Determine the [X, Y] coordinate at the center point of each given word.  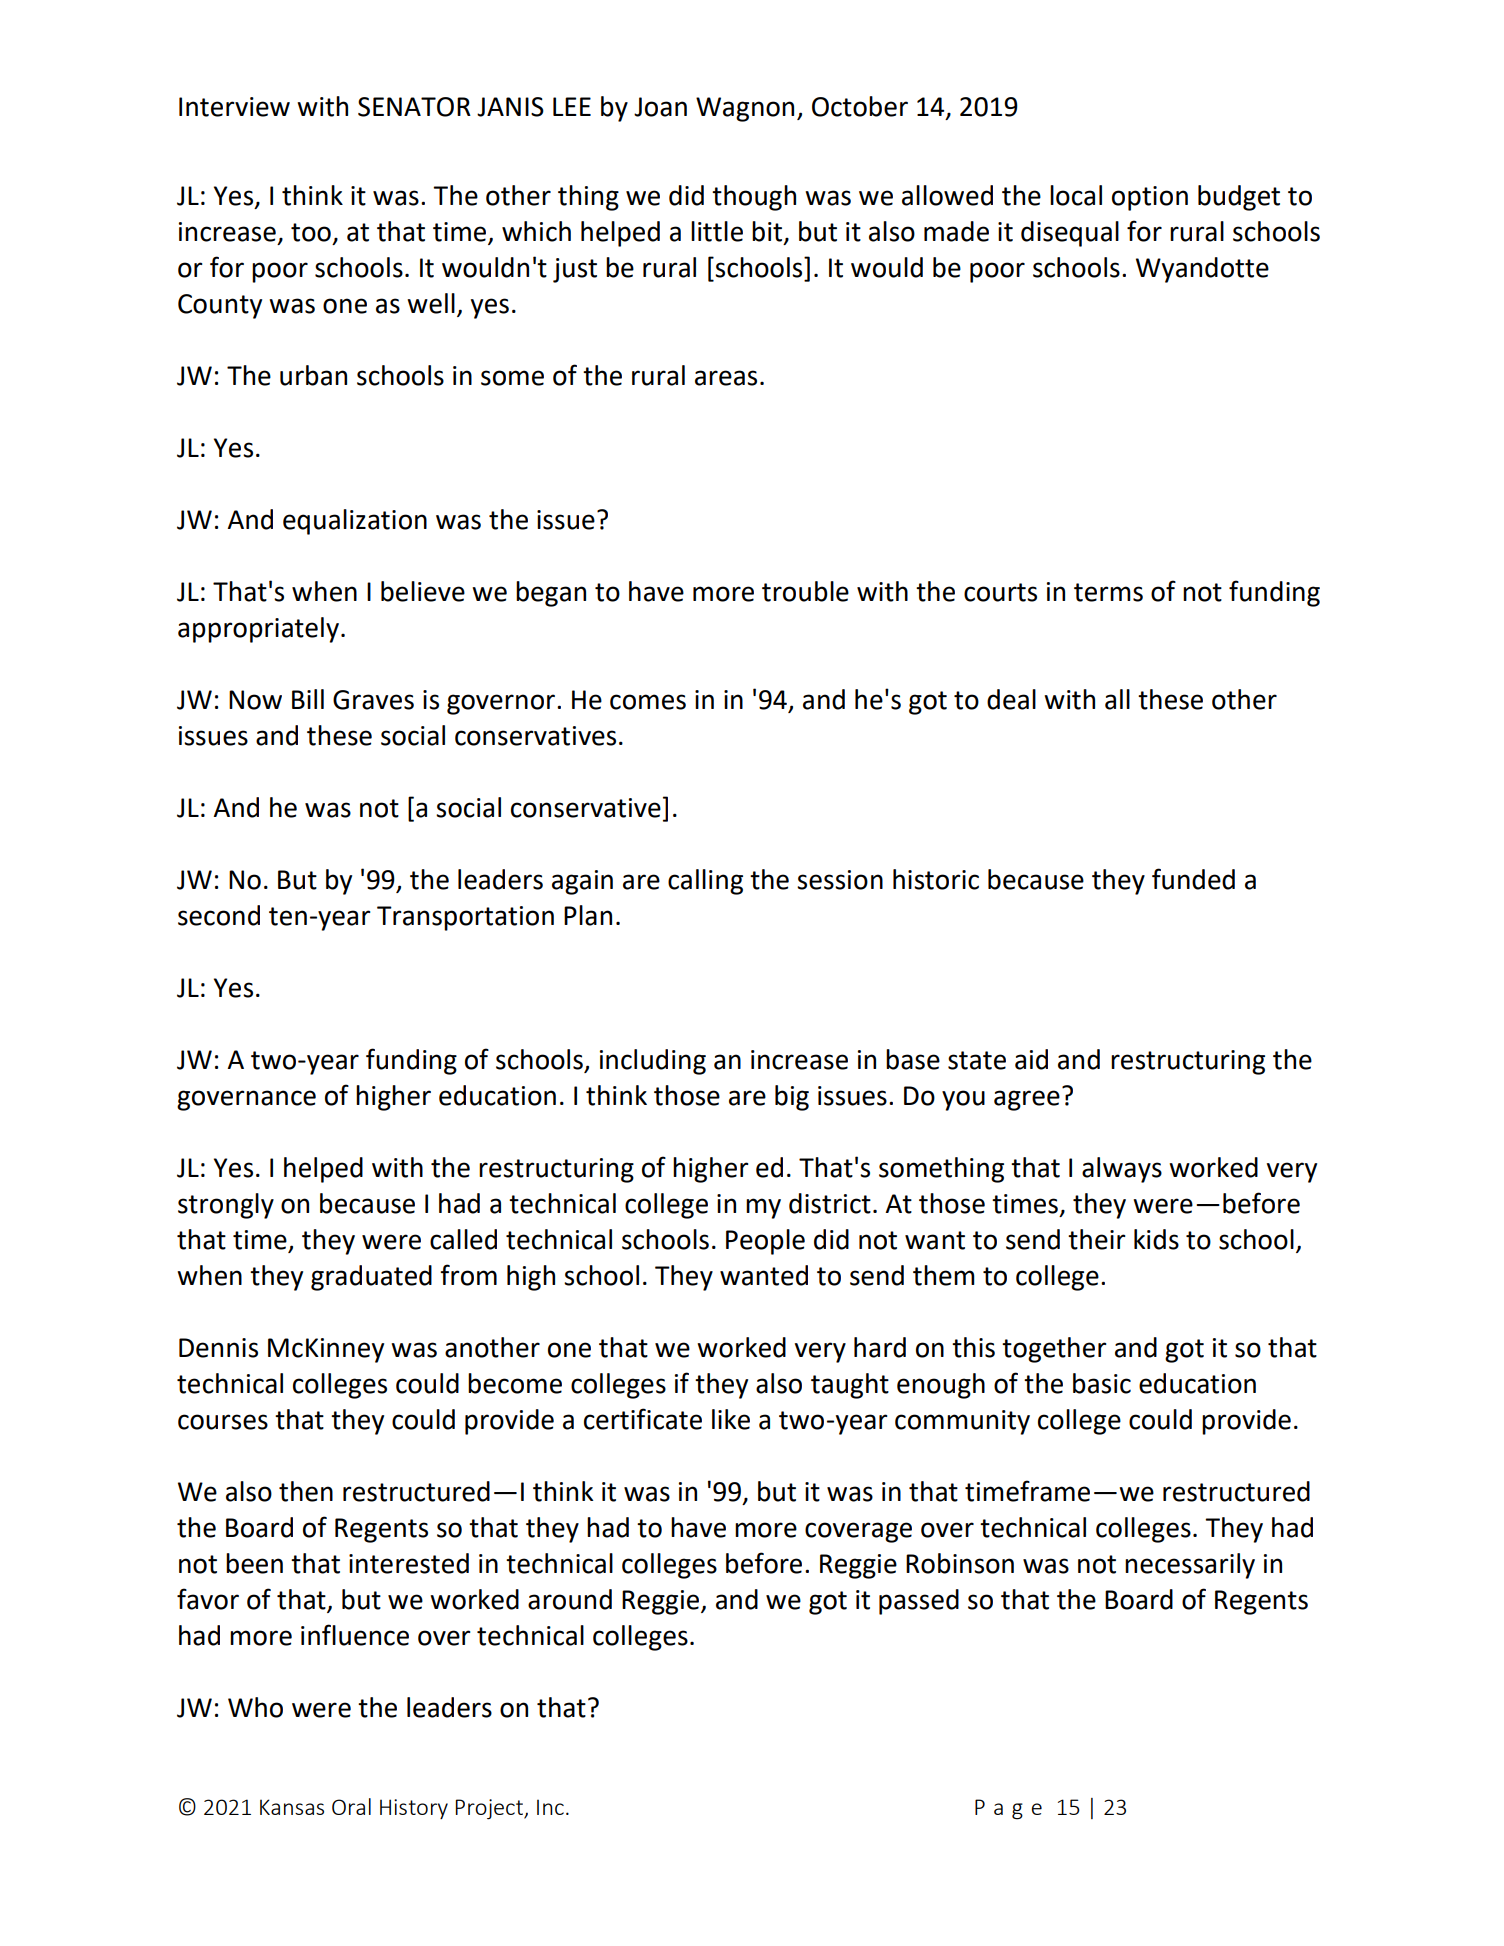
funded [1193, 879]
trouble [805, 591]
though [754, 198]
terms [1108, 592]
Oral [351, 1806]
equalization [355, 522]
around [570, 1599]
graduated [371, 1278]
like [731, 1419]
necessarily [1190, 1566]
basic [1102, 1383]
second [219, 915]
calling [705, 882]
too [311, 232]
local [1076, 195]
